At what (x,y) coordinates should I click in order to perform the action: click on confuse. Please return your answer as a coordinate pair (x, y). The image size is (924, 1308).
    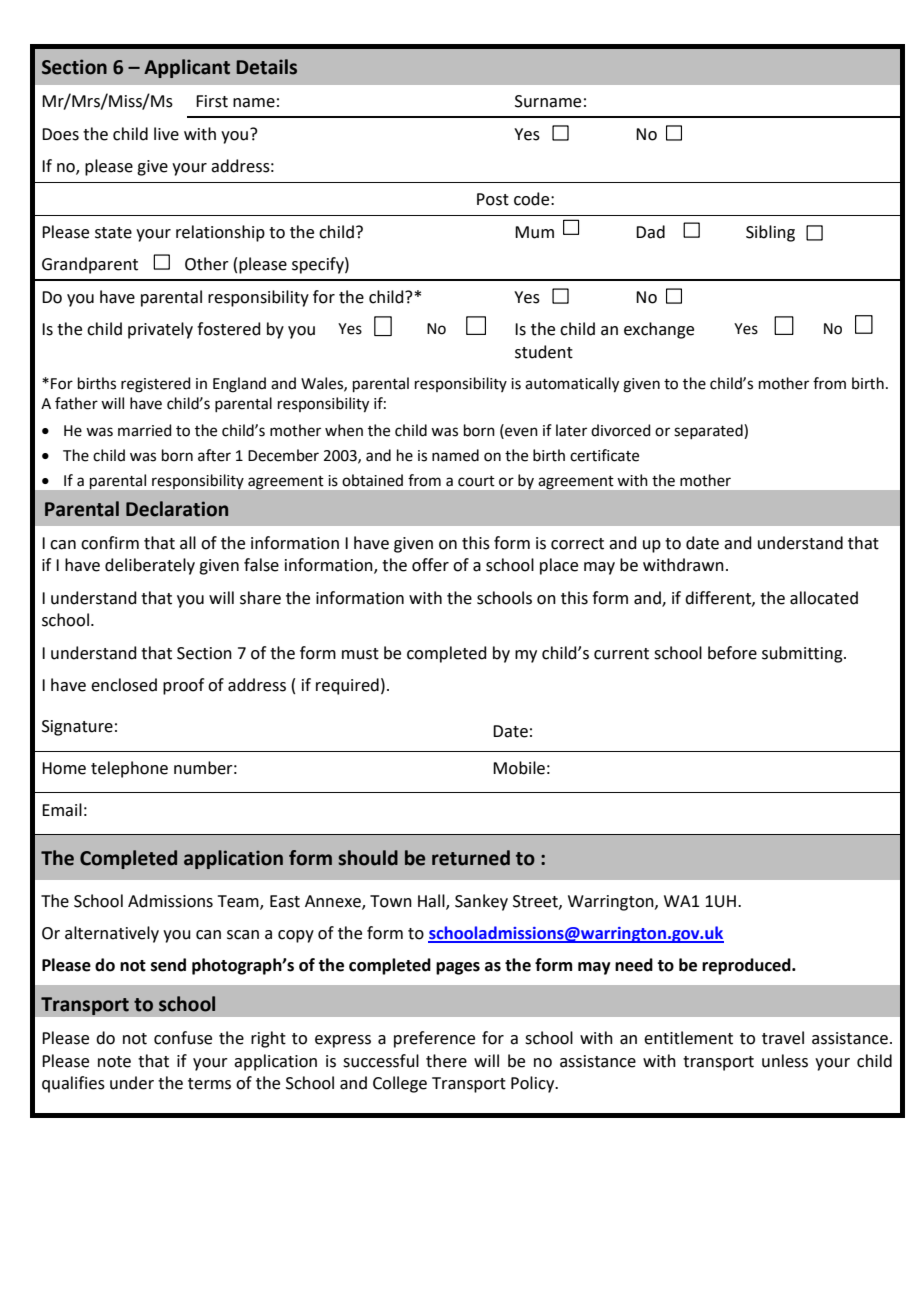
    Looking at the image, I should click on (183, 1038).
